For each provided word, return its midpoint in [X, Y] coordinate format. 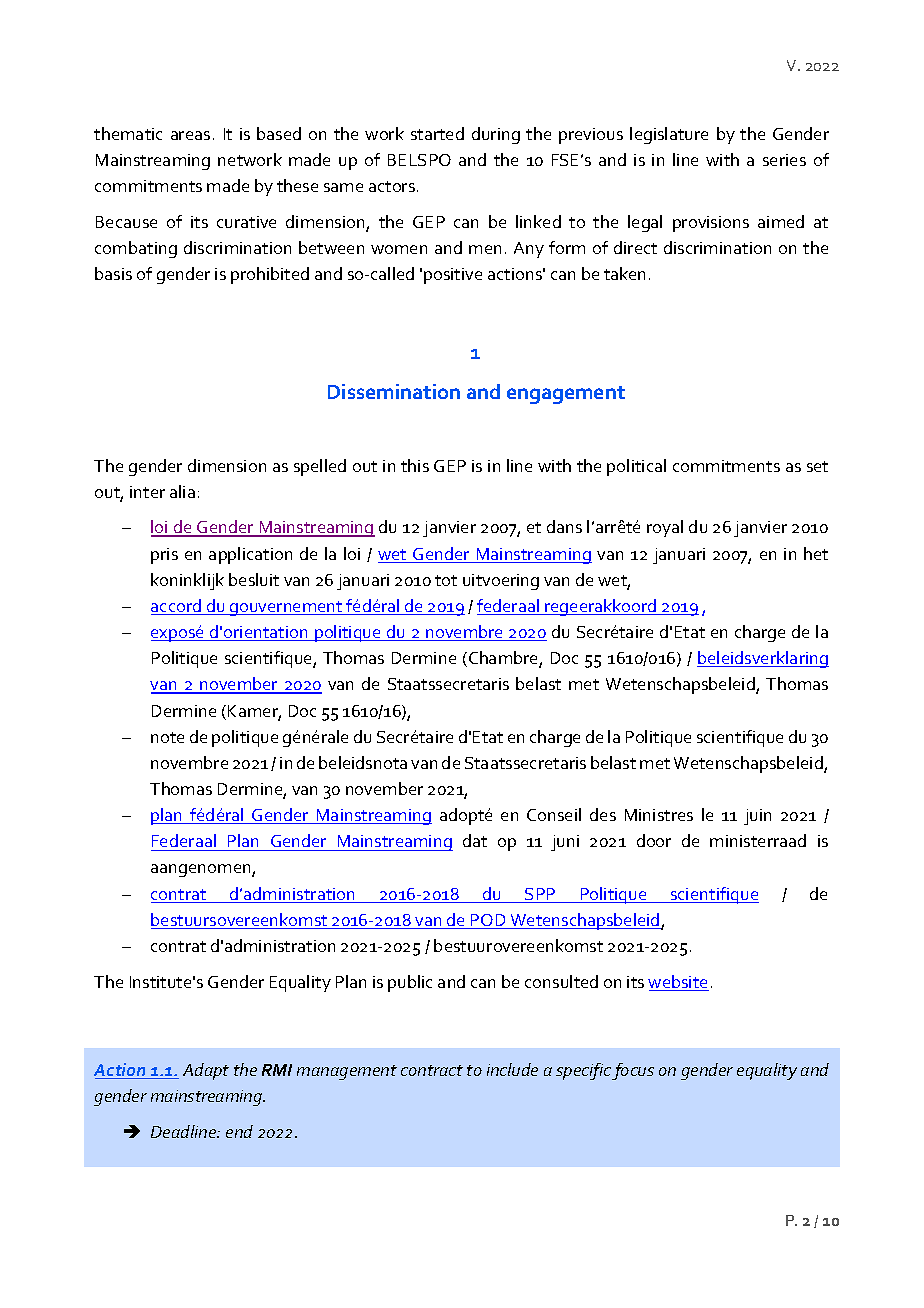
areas [190, 135]
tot [446, 580]
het [816, 553]
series [784, 160]
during [496, 135]
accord [177, 607]
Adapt [206, 1071]
